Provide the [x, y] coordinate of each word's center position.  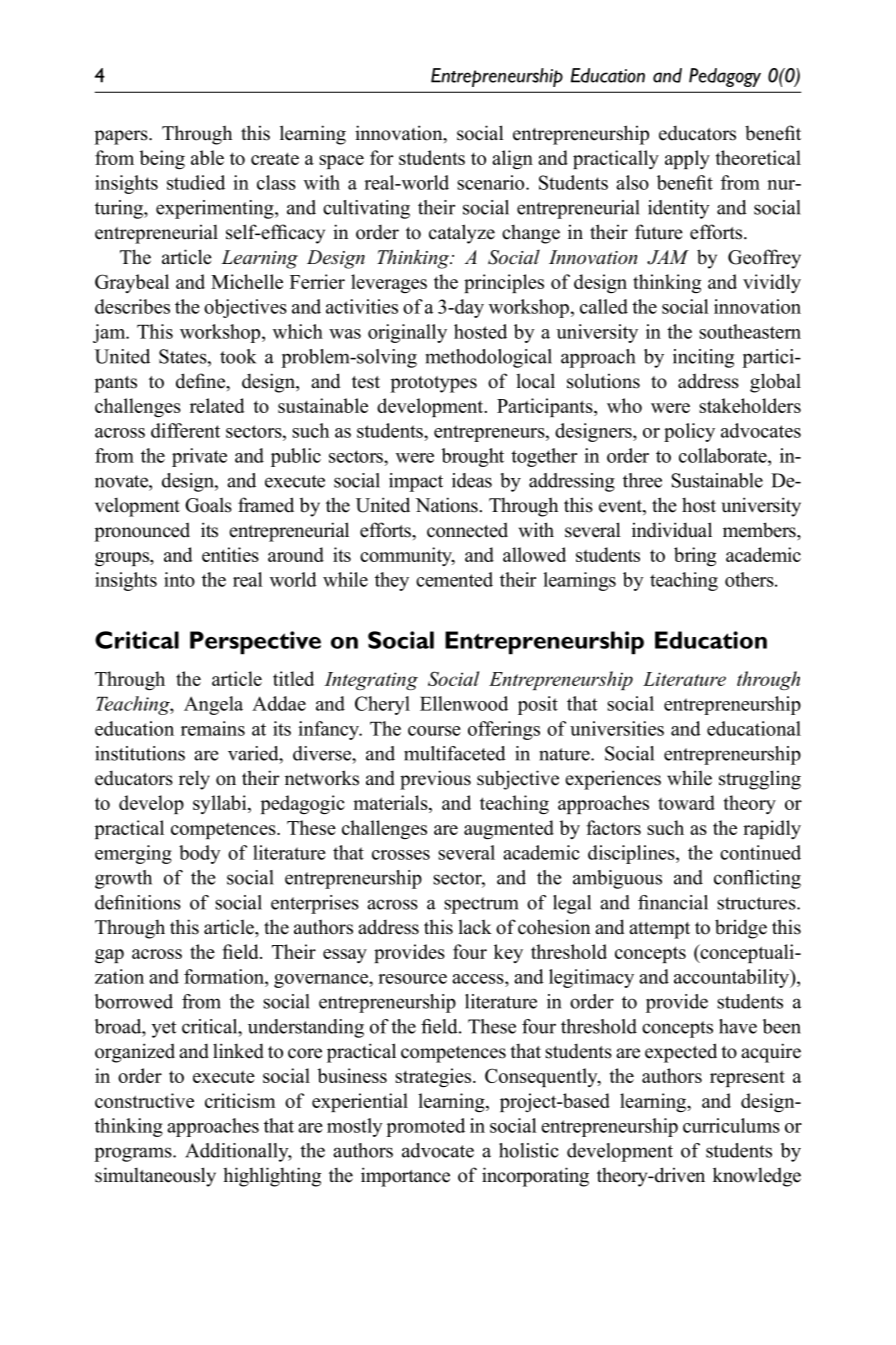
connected [467, 530]
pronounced [142, 532]
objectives [245, 308]
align [512, 159]
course [434, 731]
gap [109, 956]
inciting [703, 358]
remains [213, 728]
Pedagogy [725, 77]
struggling [760, 780]
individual [672, 530]
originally [407, 333]
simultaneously [155, 1177]
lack [475, 927]
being [162, 159]
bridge [741, 929]
